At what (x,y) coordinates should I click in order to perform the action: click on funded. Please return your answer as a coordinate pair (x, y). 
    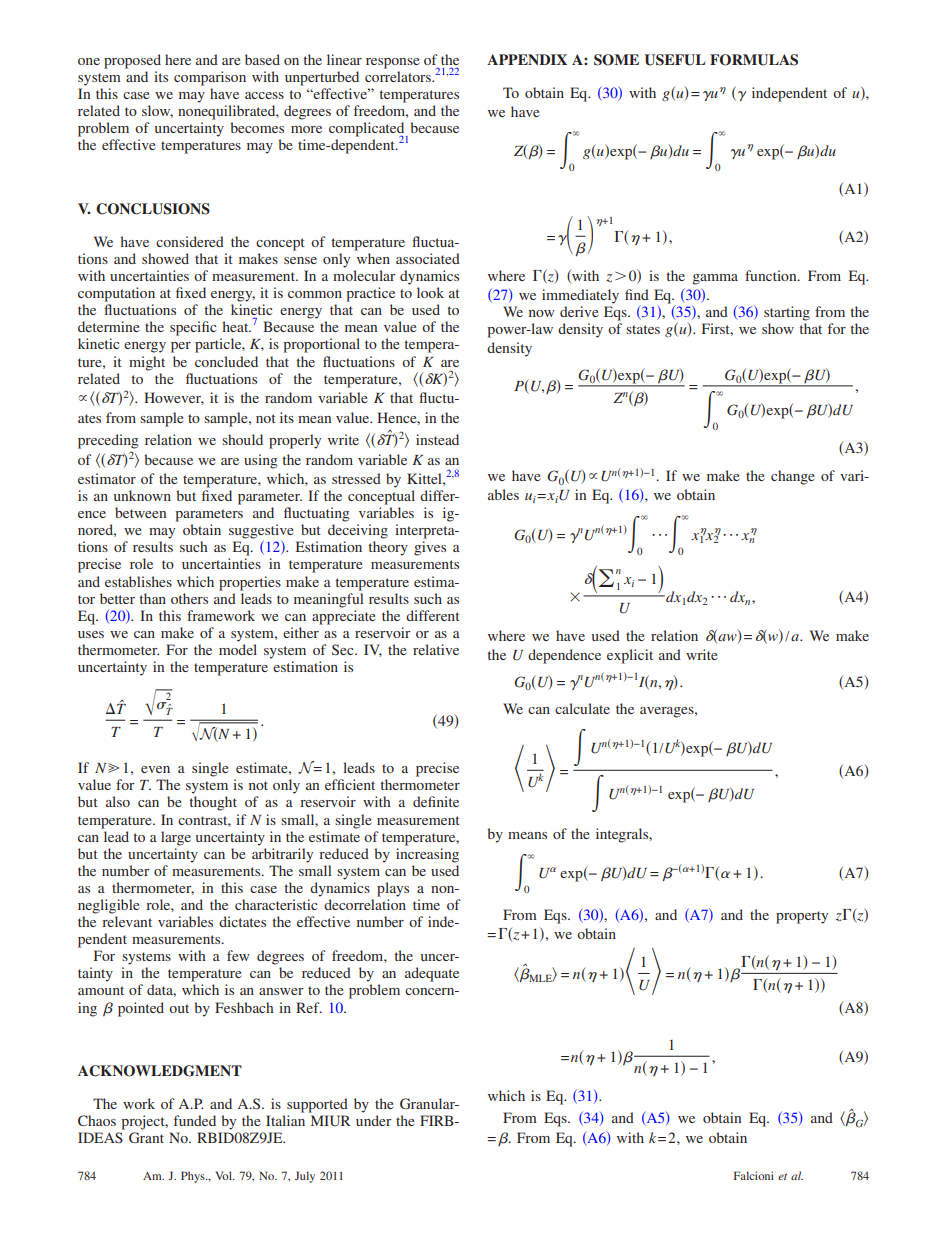
    Looking at the image, I should click on (195, 1120).
